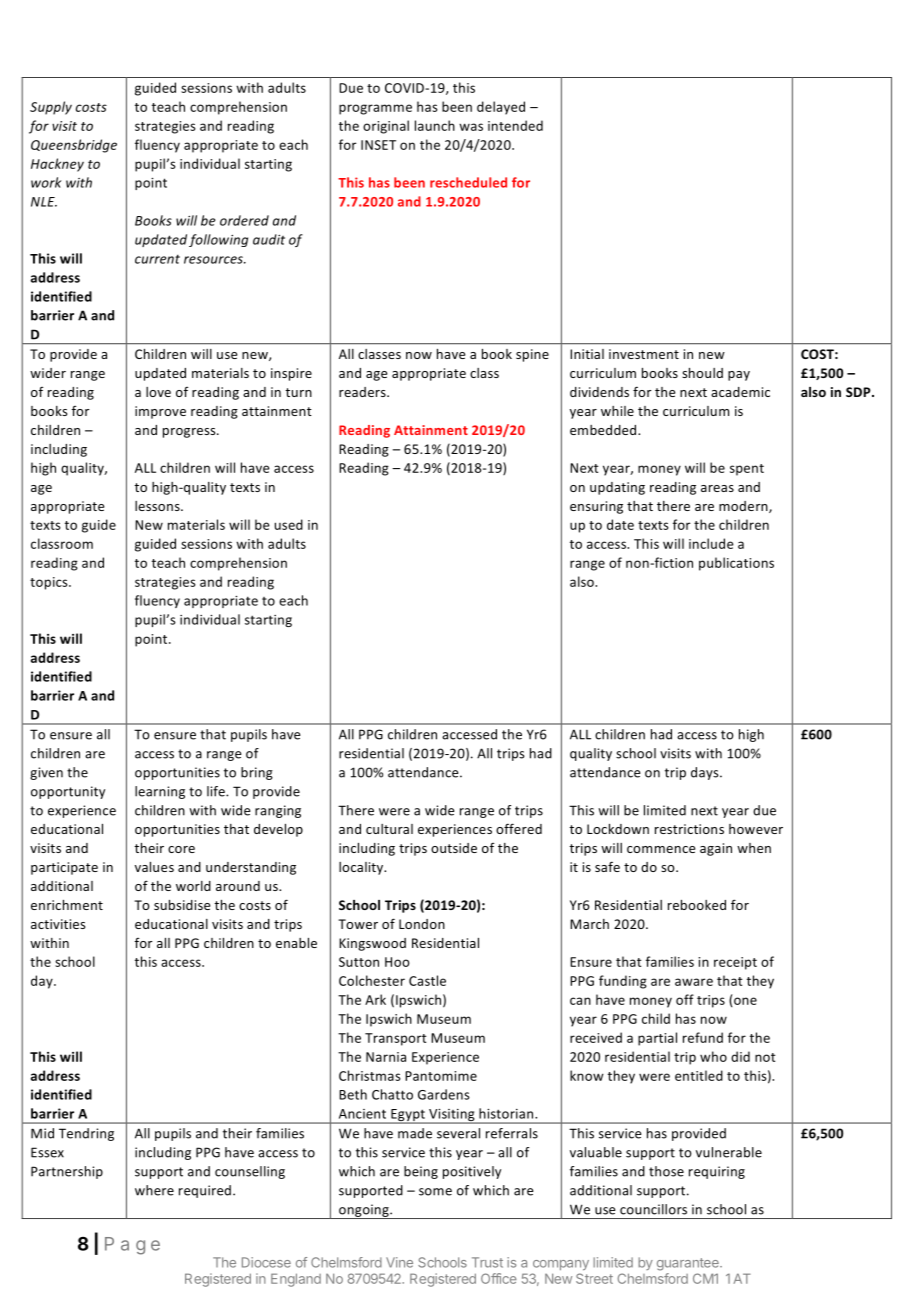  I want to click on intended, so click(515, 125).
